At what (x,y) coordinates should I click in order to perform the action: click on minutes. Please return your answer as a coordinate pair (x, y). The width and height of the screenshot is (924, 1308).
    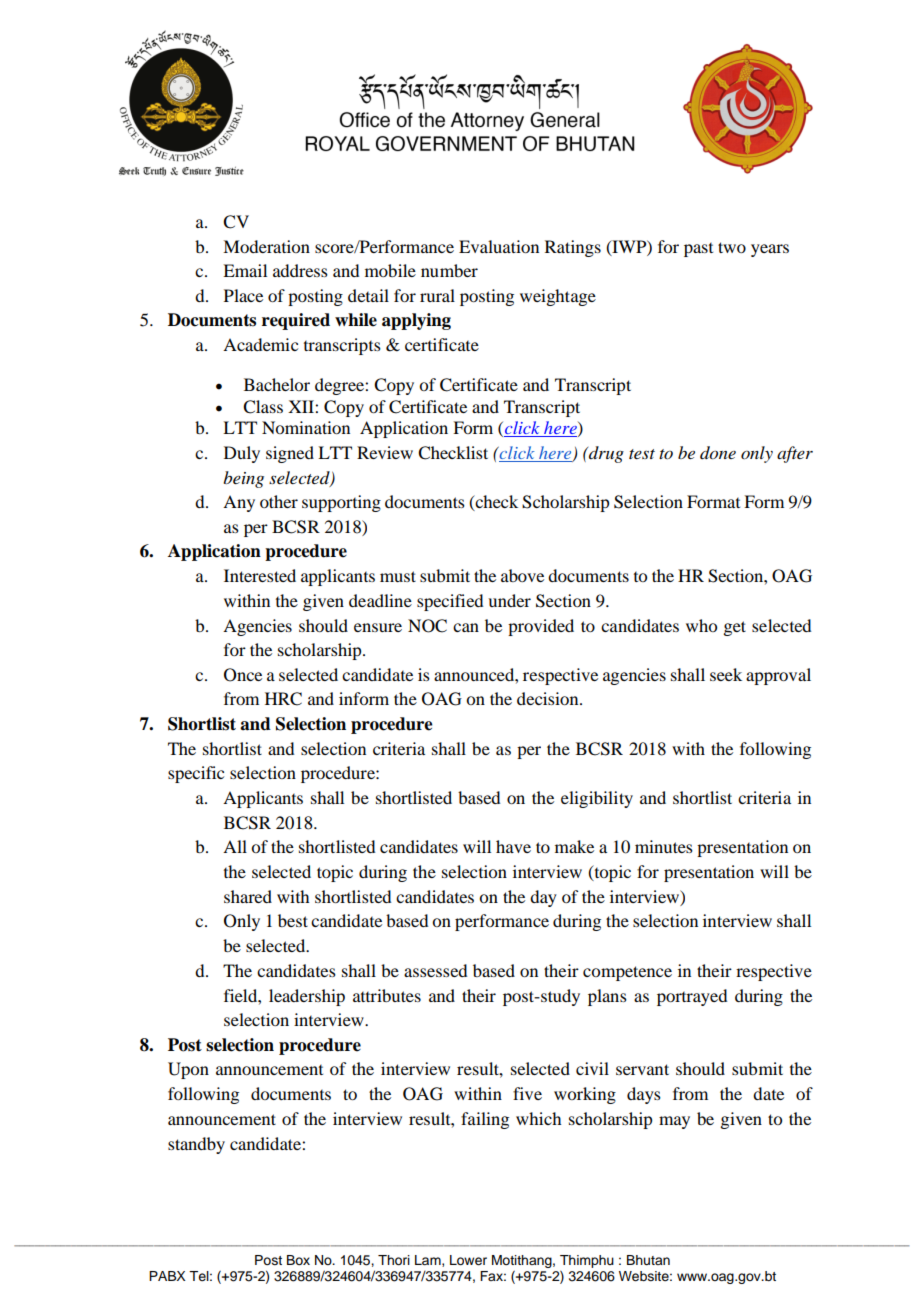
    Looking at the image, I should click on (664, 846).
